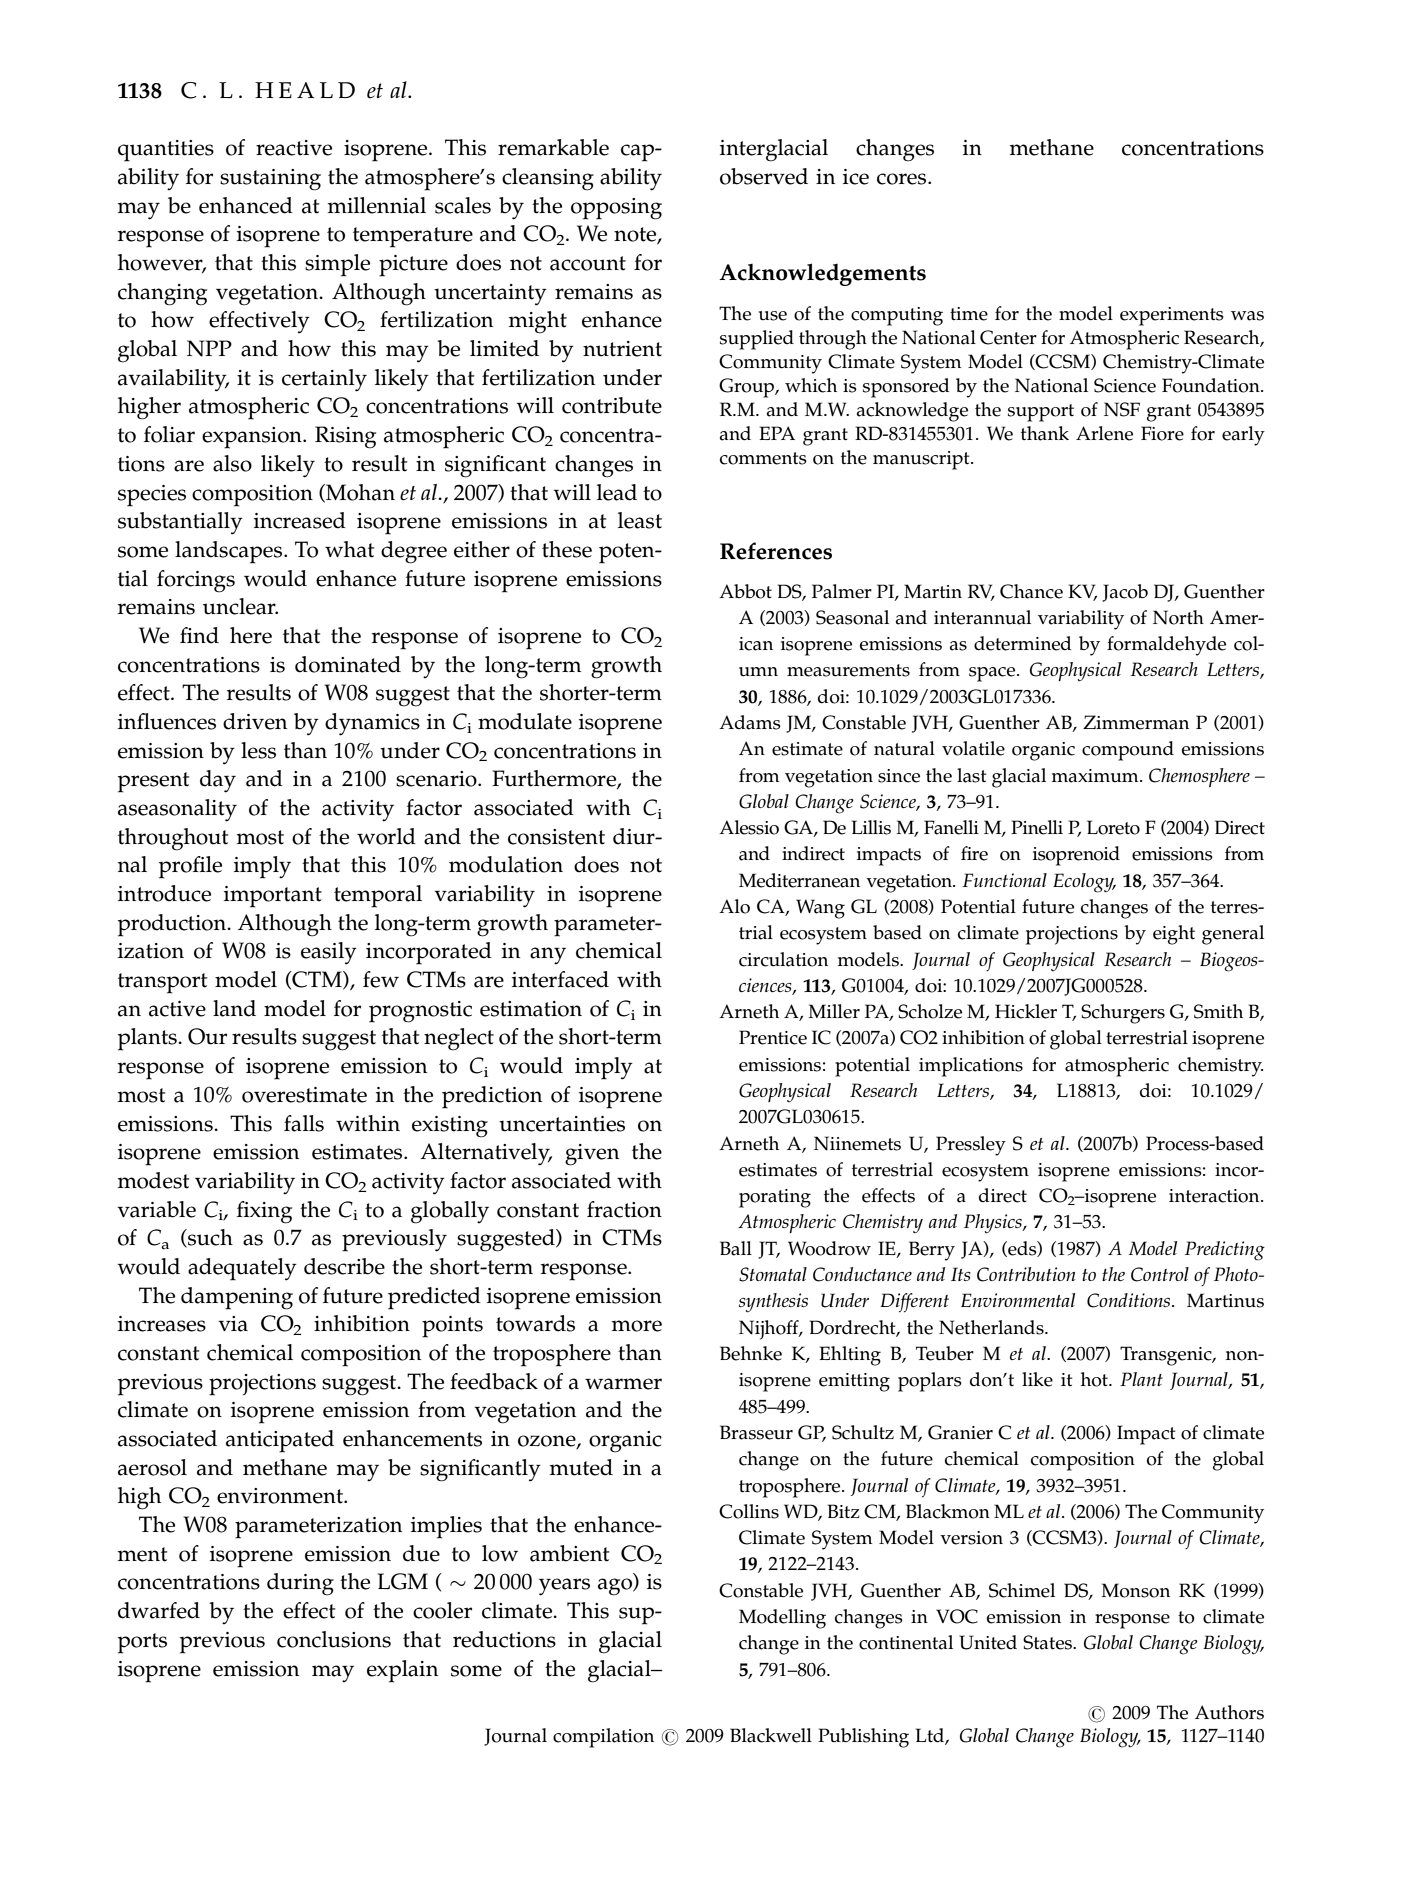 The height and width of the page is (1877, 1428). I want to click on was, so click(1247, 316).
